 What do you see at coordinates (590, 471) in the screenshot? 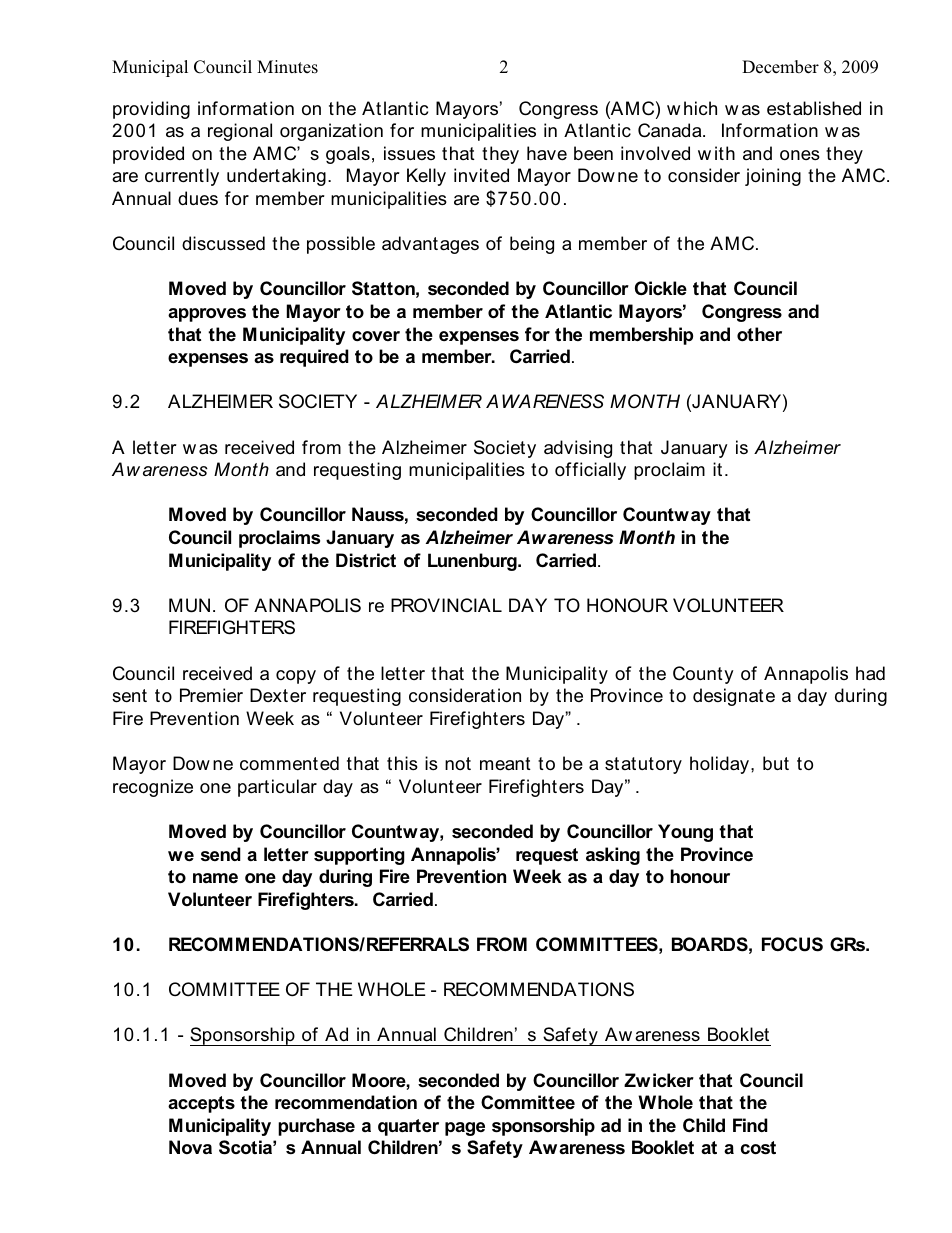
I see `officially` at bounding box center [590, 471].
